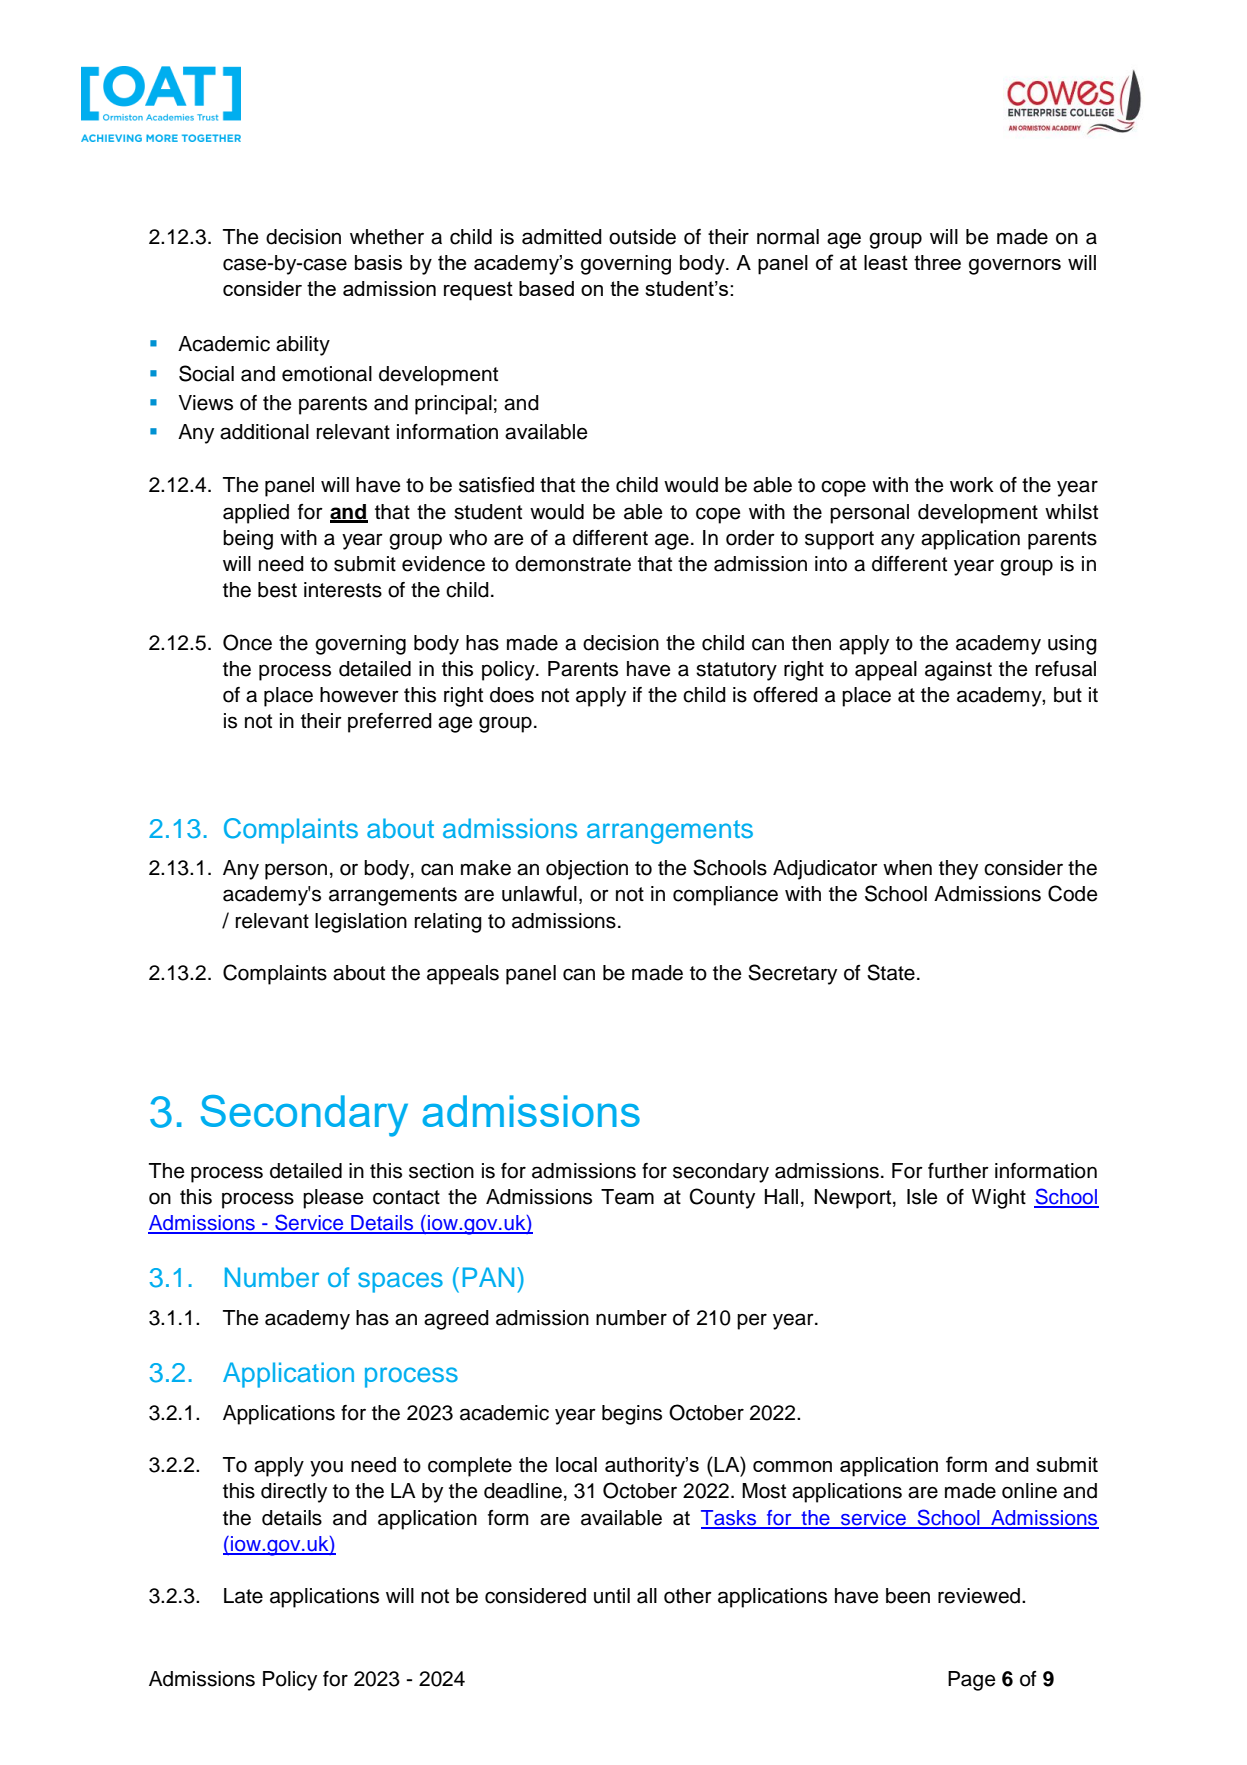  I want to click on you, so click(326, 1469).
